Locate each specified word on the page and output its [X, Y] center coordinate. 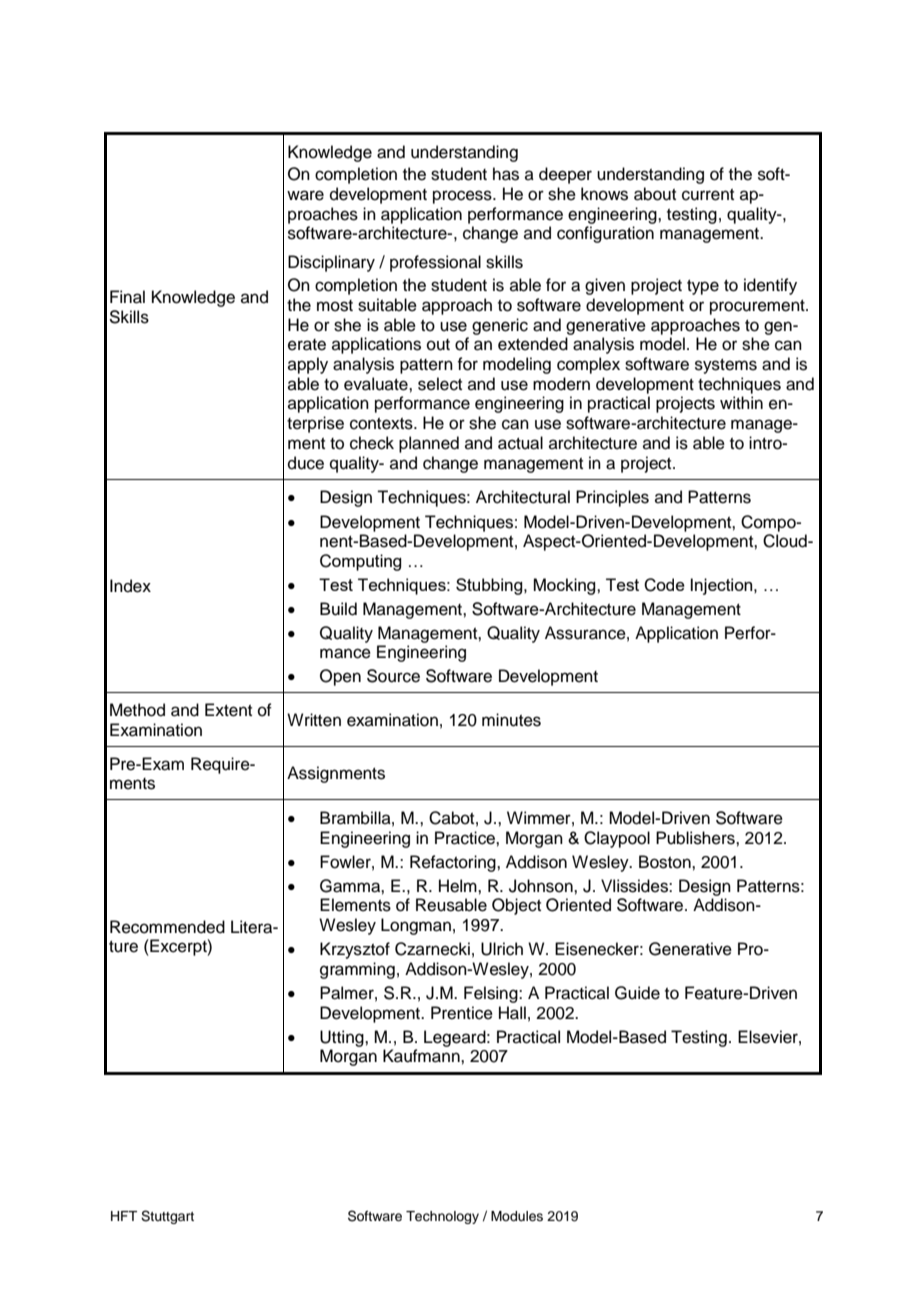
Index [130, 586]
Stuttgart [167, 1217]
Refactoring [454, 863]
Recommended [167, 927]
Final [127, 297]
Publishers [696, 838]
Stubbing [490, 586]
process [463, 197]
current [708, 195]
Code [664, 585]
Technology [442, 1217]
